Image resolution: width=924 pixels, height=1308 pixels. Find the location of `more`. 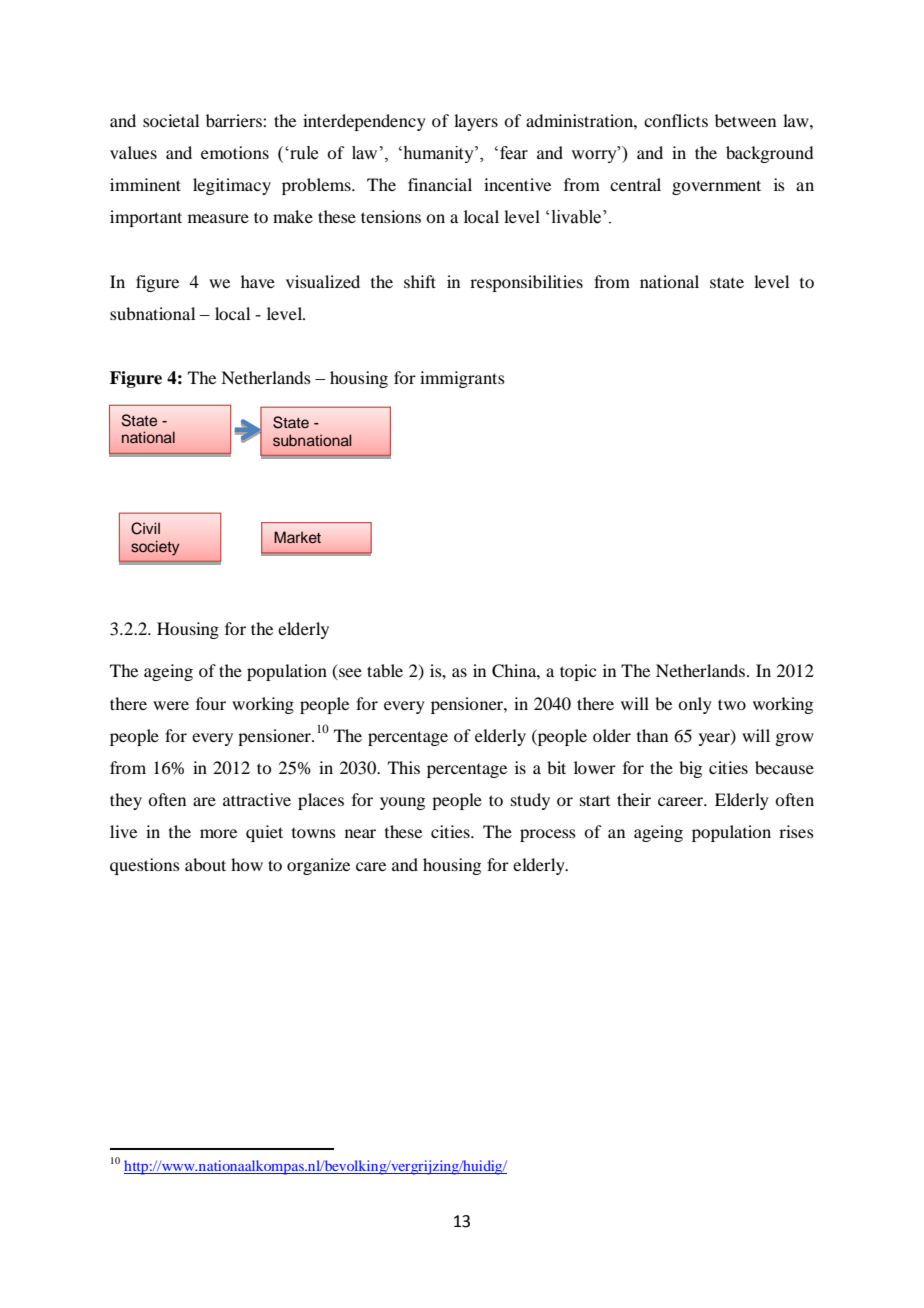

more is located at coordinates (218, 833).
